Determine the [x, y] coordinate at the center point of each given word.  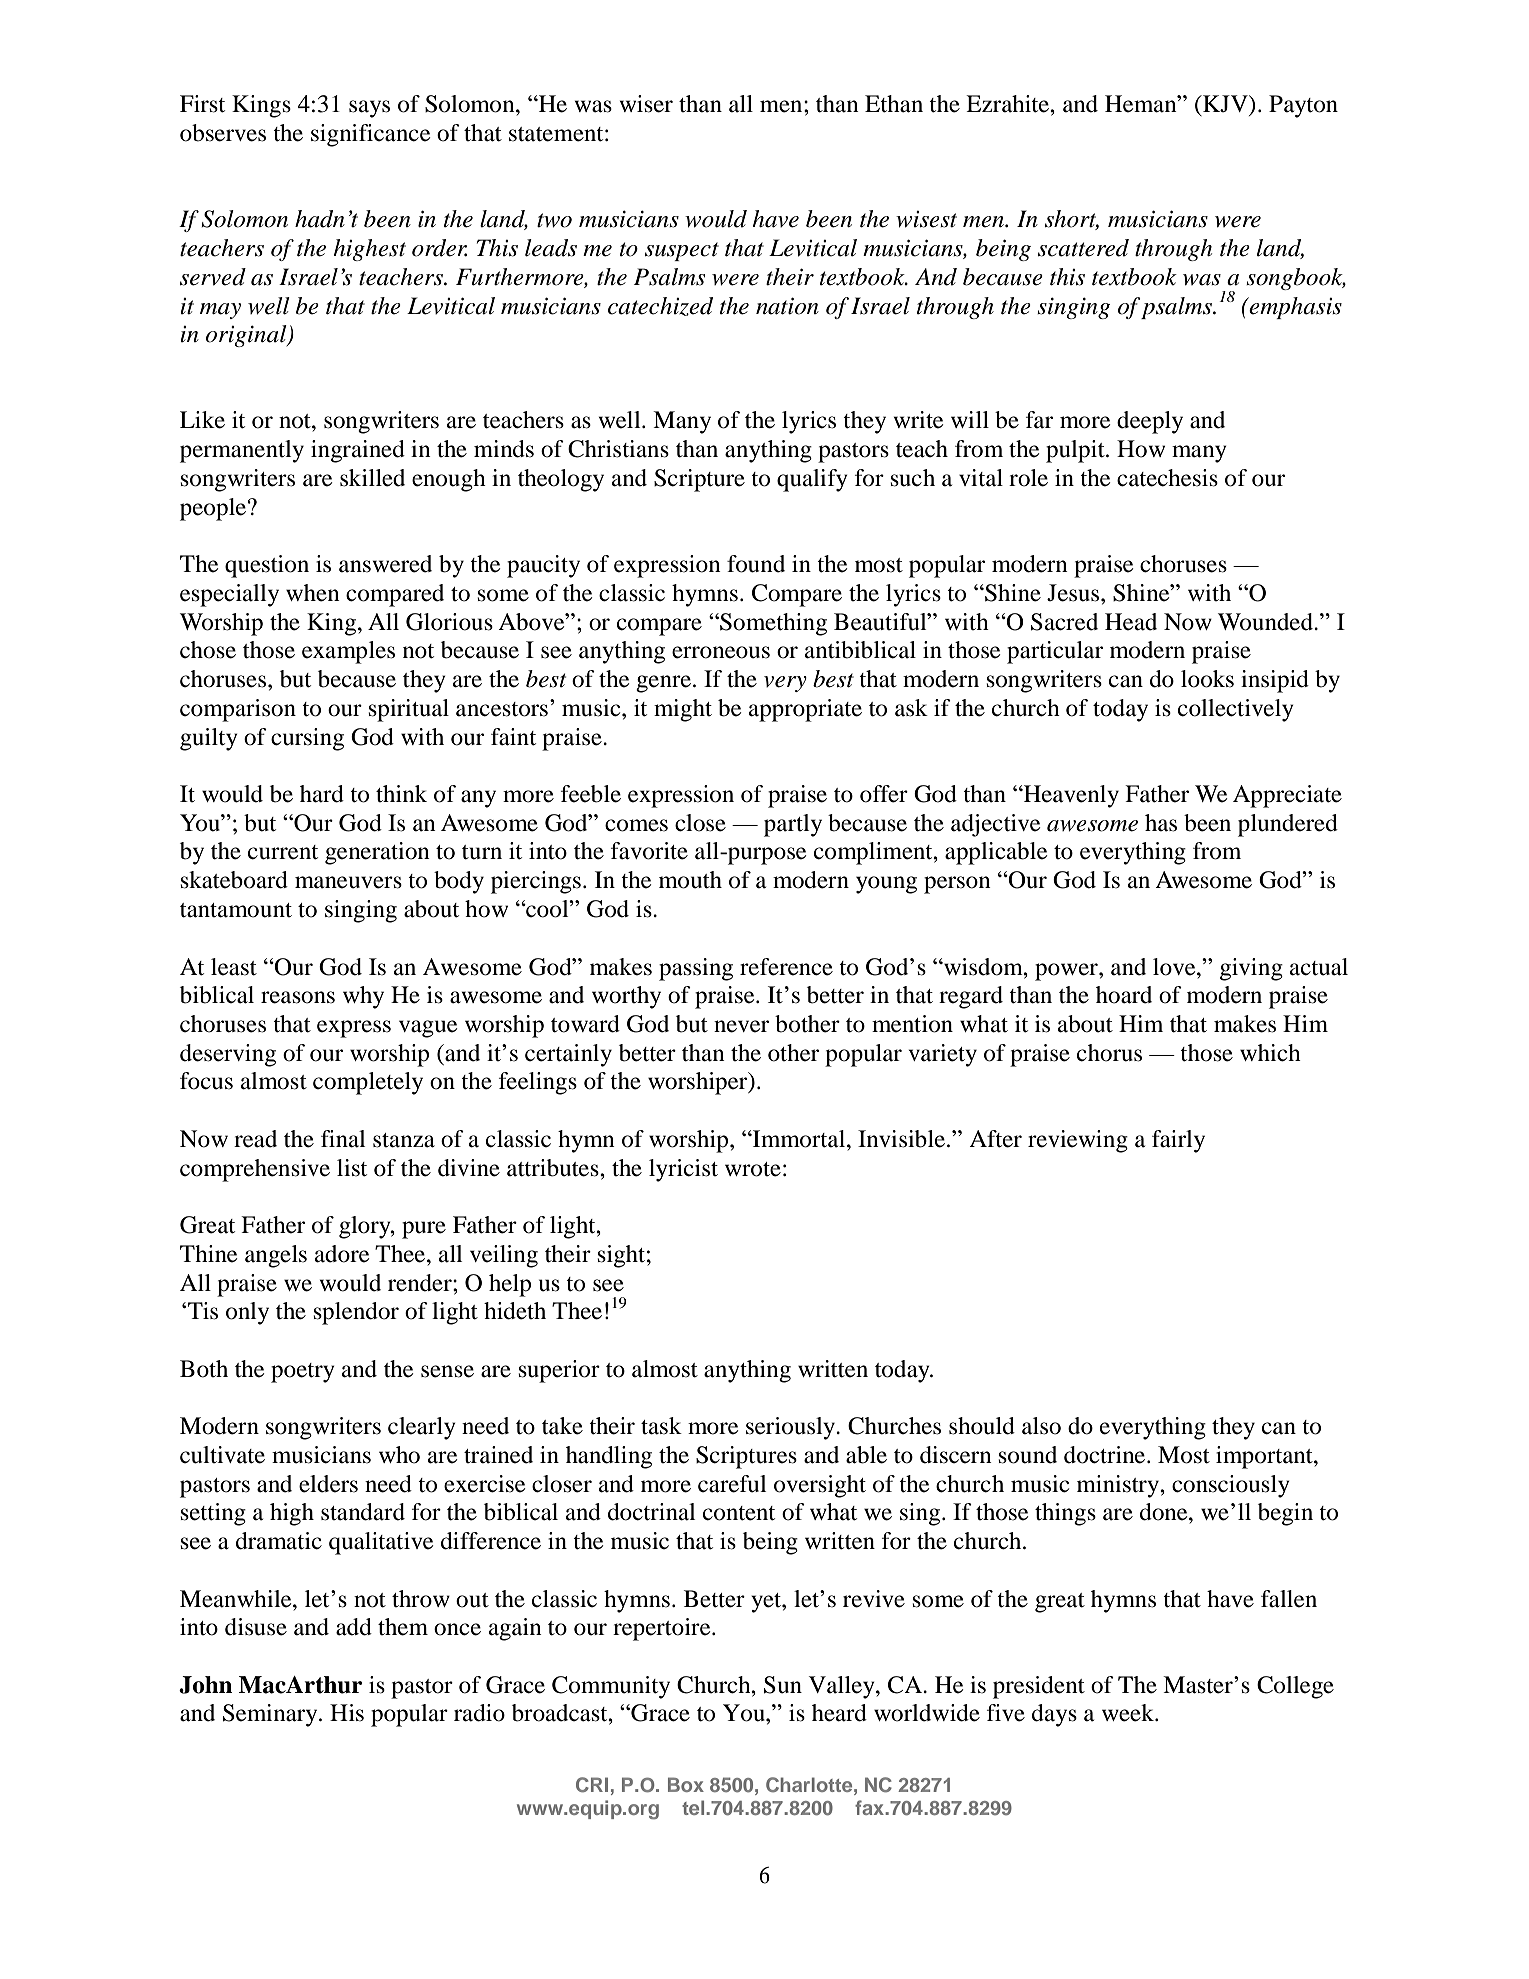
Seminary [271, 1715]
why [363, 997]
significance [370, 135]
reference [786, 967]
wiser [646, 104]
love [1175, 967]
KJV [1225, 103]
